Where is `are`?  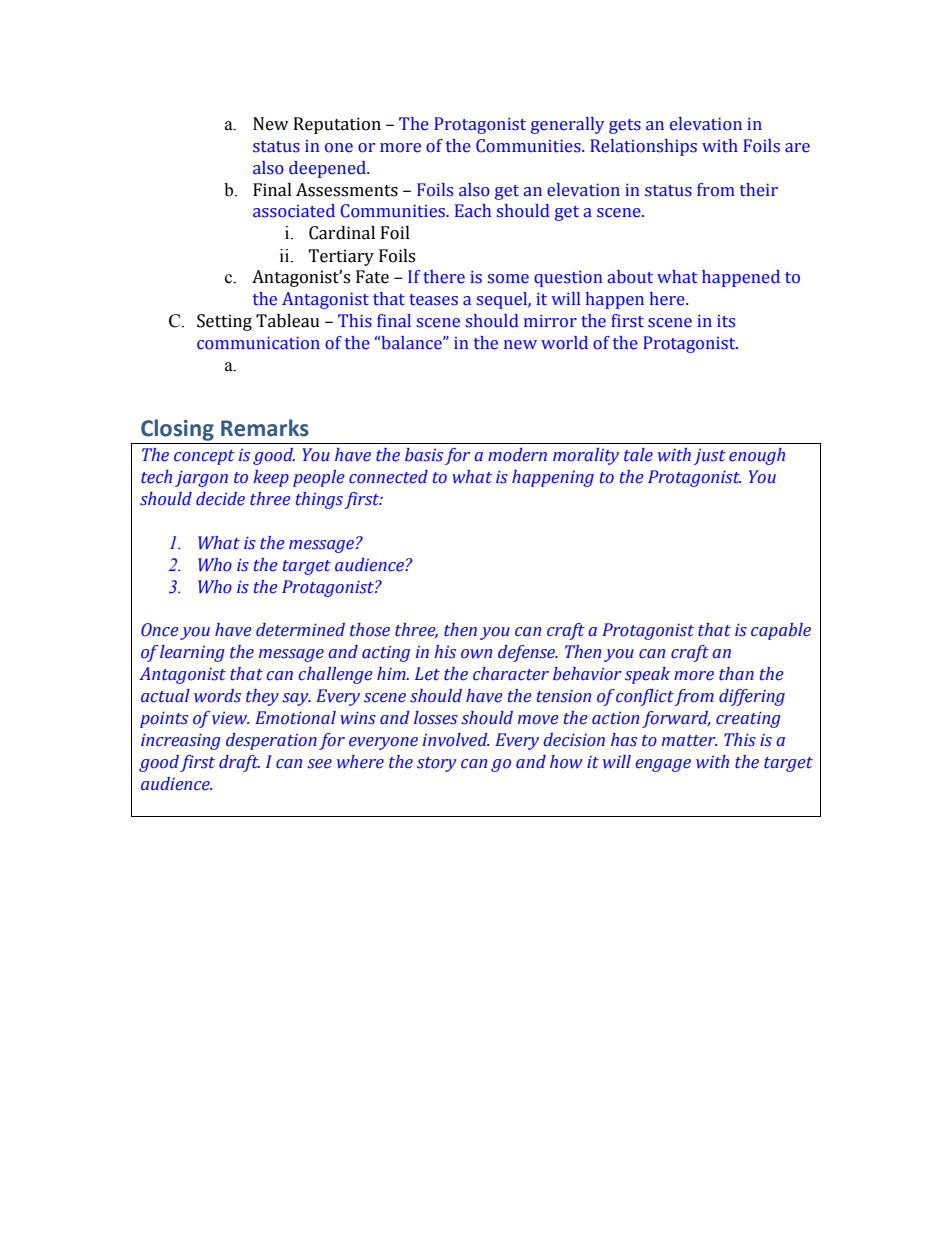
are is located at coordinates (797, 147).
